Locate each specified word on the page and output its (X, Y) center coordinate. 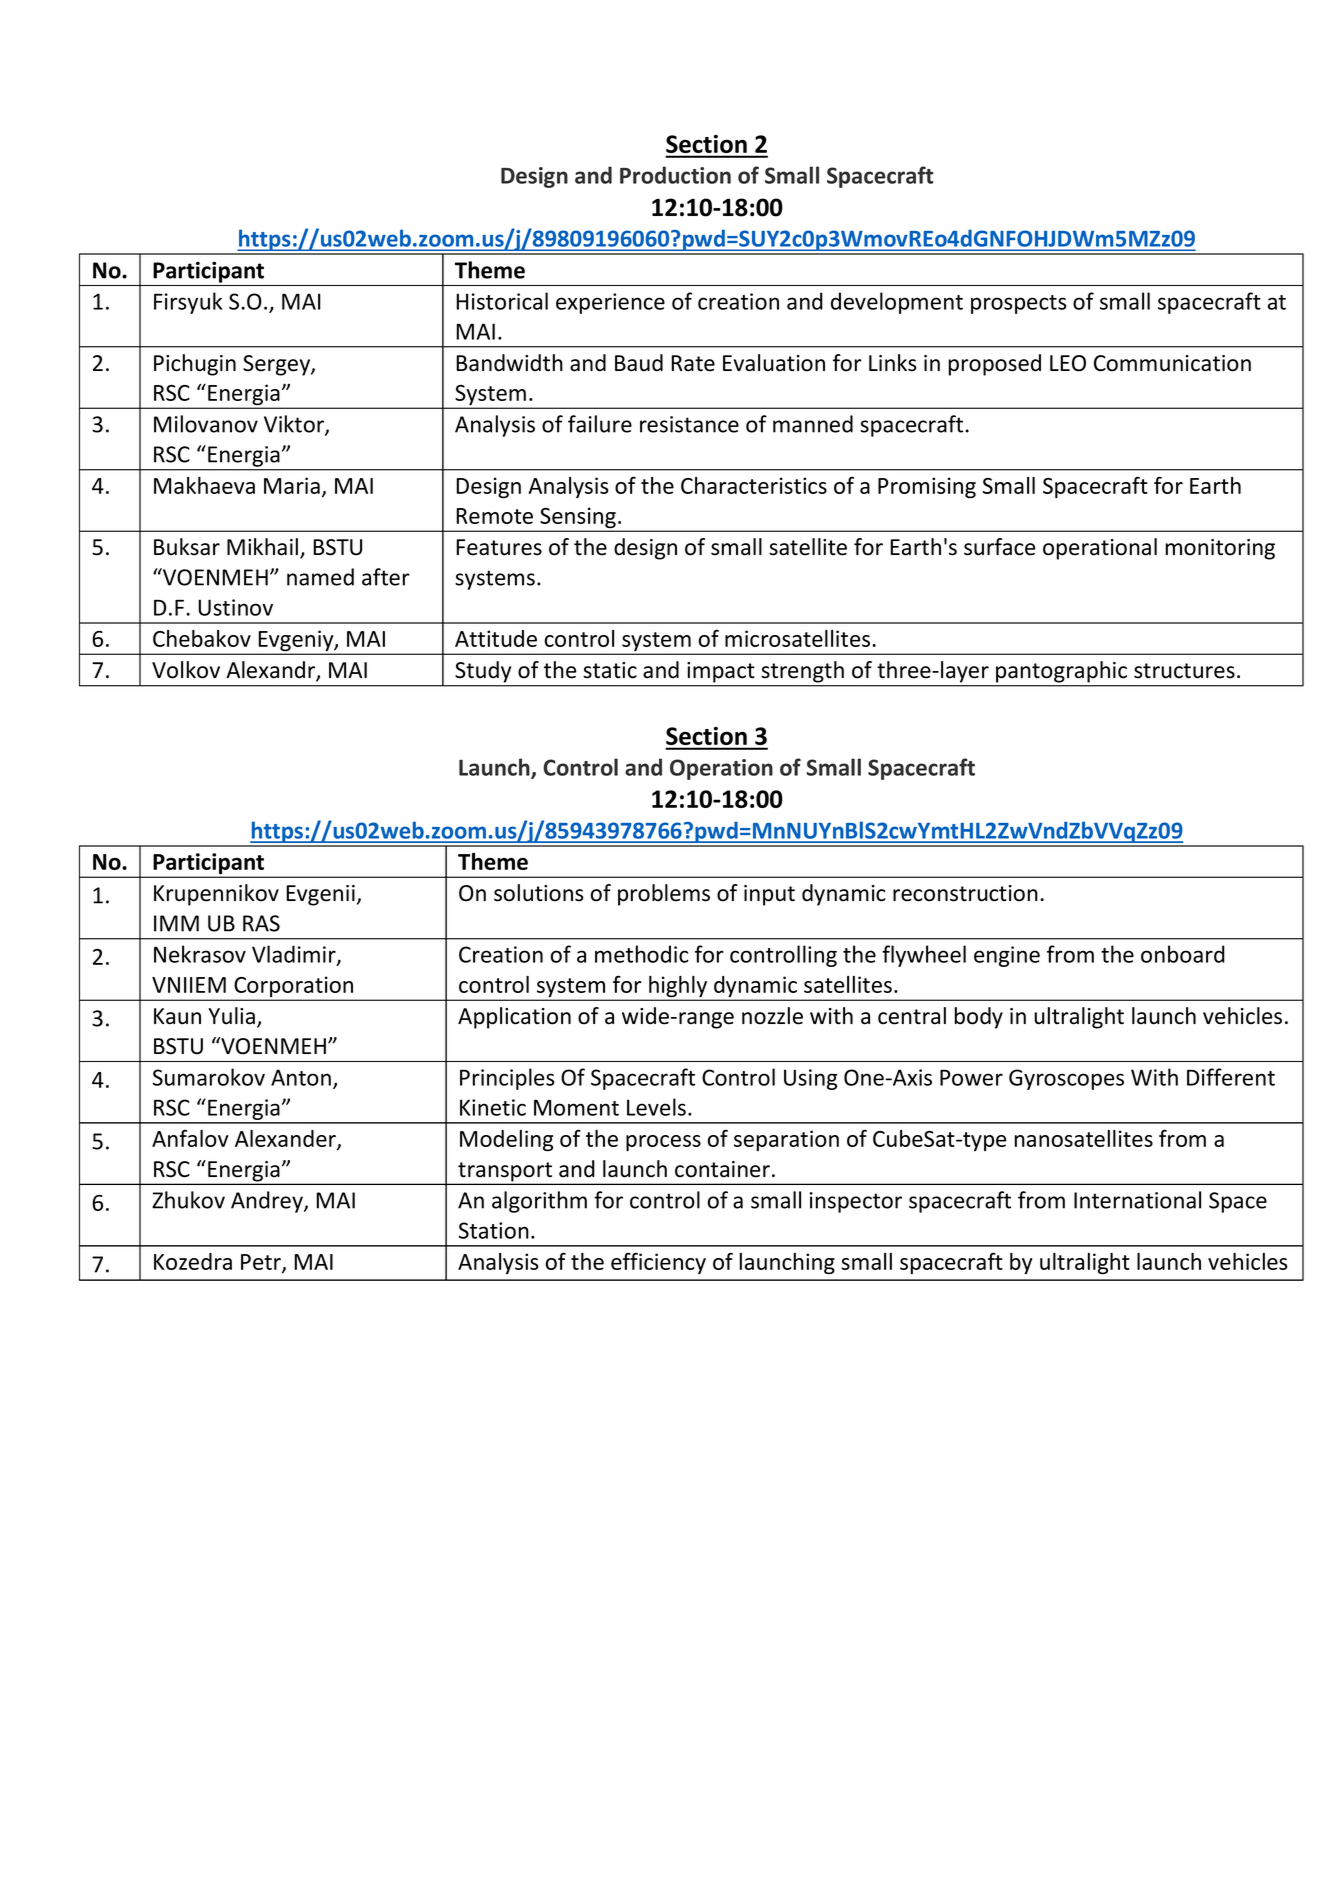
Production (675, 175)
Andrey (268, 1202)
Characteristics (754, 485)
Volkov (186, 670)
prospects (1019, 304)
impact (720, 672)
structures (1184, 671)
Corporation (294, 988)
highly (678, 988)
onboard (1183, 954)
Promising (927, 487)
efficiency (658, 1263)
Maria (292, 485)
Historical (502, 301)
